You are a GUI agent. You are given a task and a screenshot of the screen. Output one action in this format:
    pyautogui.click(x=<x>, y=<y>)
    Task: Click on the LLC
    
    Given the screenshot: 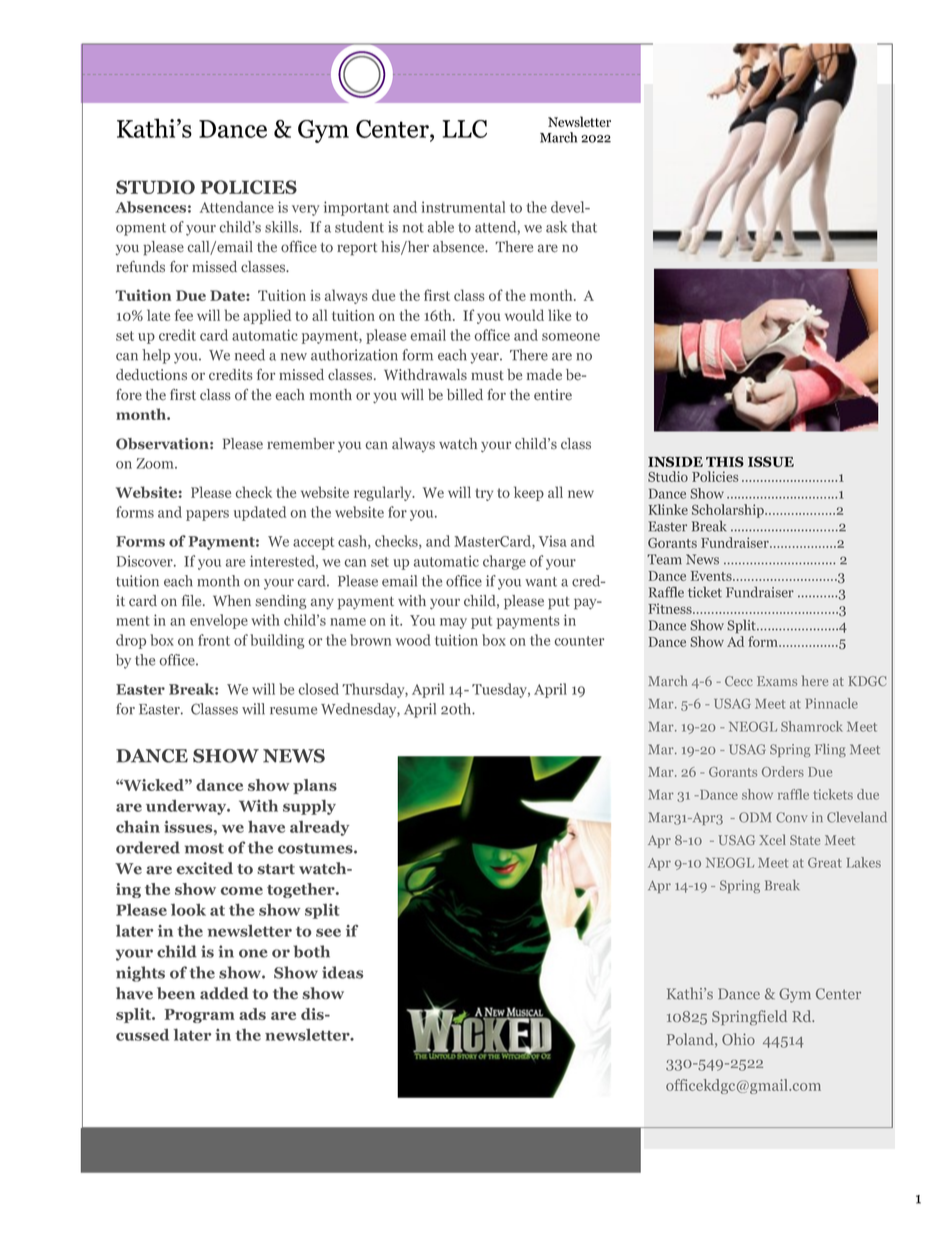 What is the action you would take?
    pyautogui.click(x=464, y=129)
